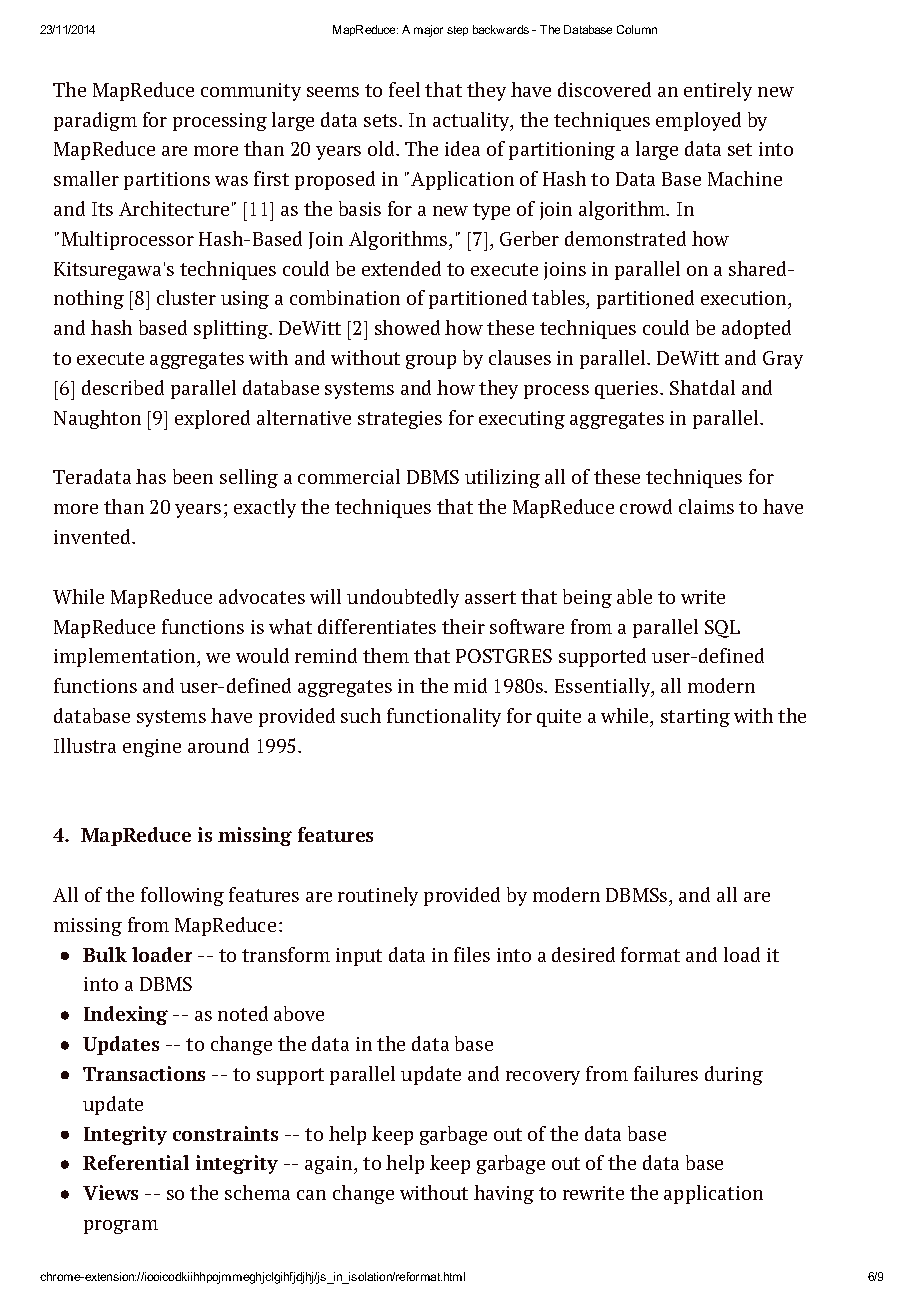 This screenshot has height=1308, width=924. Describe the element at coordinates (722, 629) in the screenshot. I see `SQL` at that location.
